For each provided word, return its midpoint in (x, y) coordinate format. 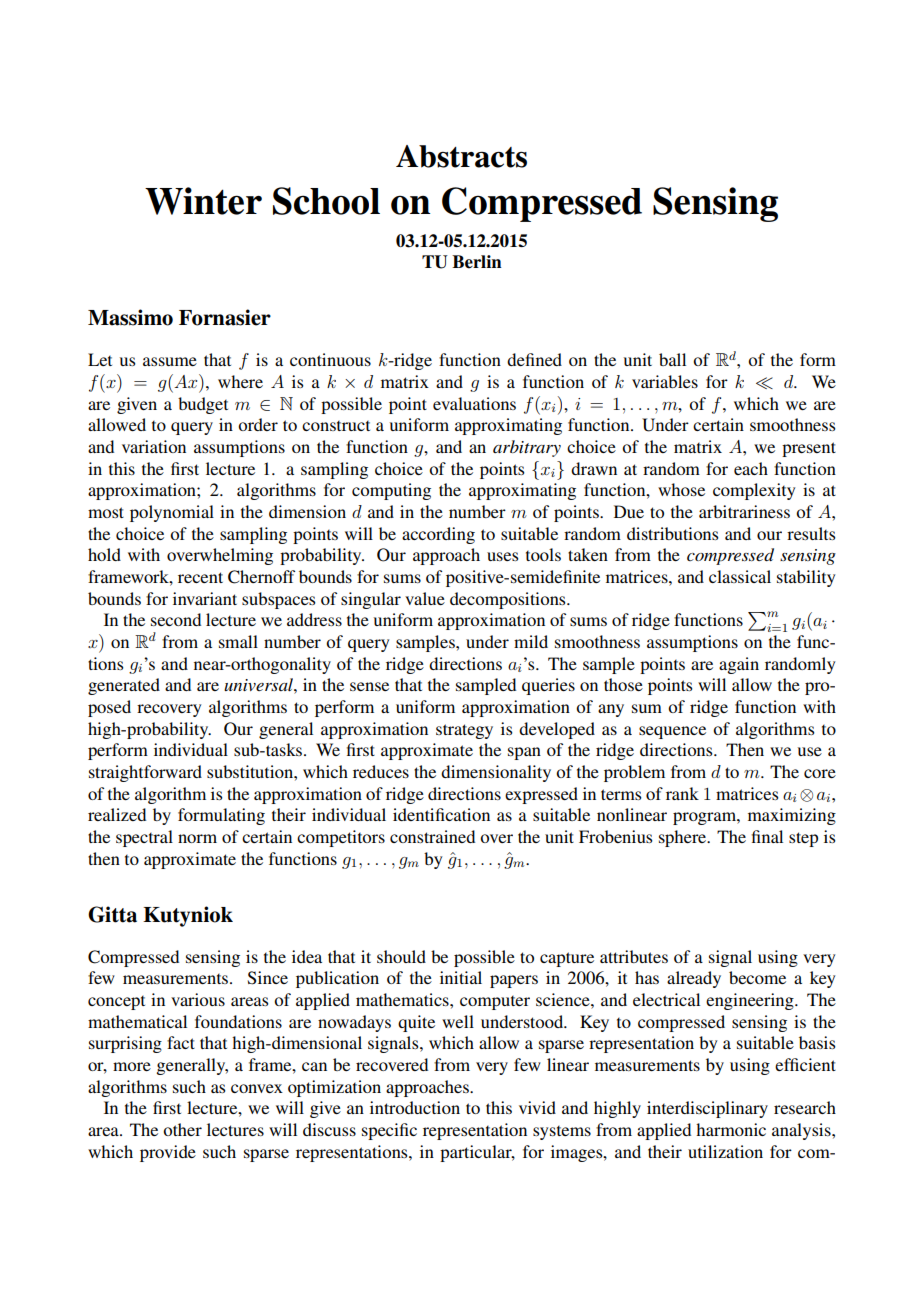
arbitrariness (744, 511)
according (438, 535)
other (182, 1129)
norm (197, 838)
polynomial (172, 513)
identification (441, 814)
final (767, 836)
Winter (203, 201)
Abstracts (461, 156)
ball (672, 359)
